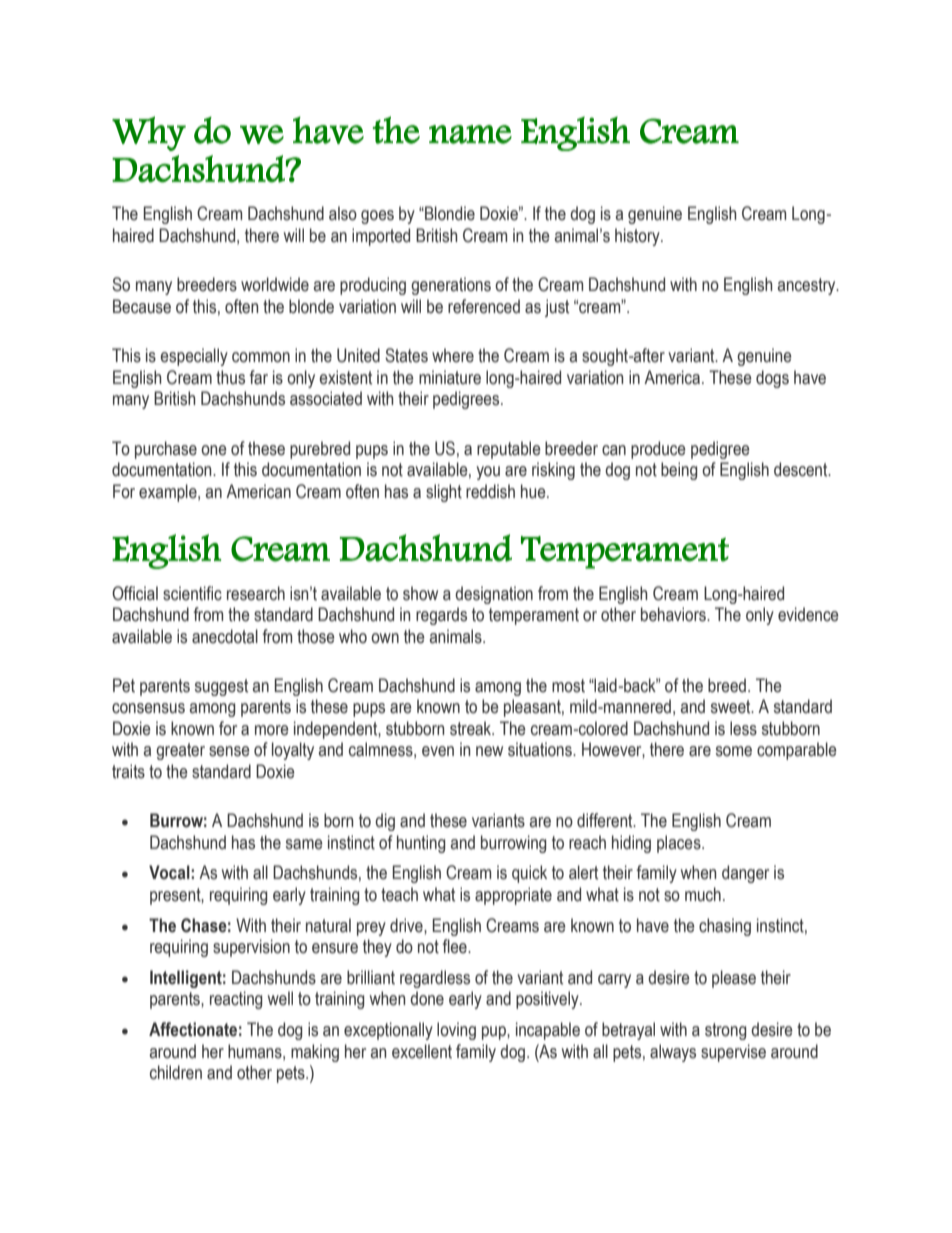 Image resolution: width=952 pixels, height=1233 pixels. I want to click on children, so click(176, 1072).
